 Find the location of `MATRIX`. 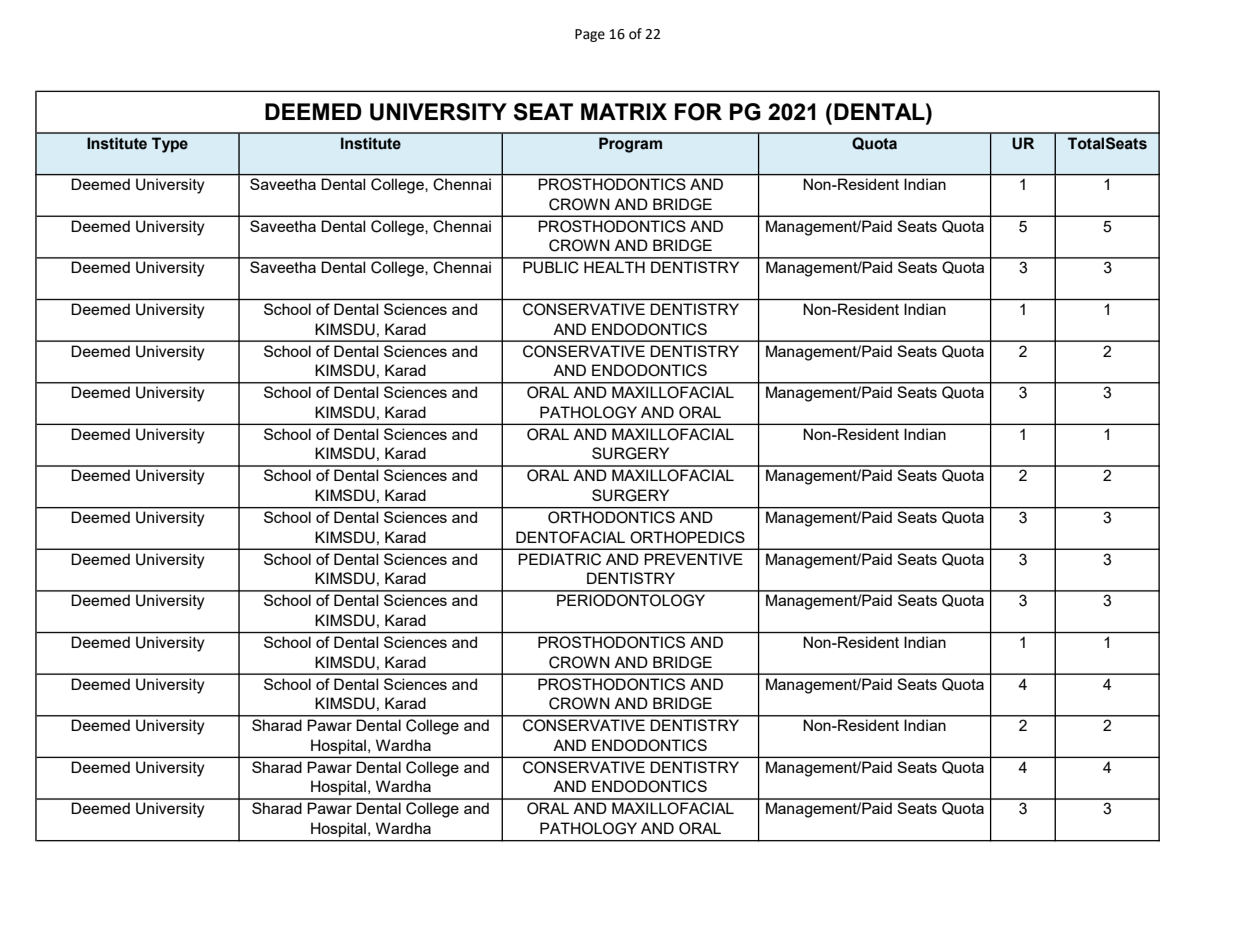

MATRIX is located at coordinates (624, 111).
